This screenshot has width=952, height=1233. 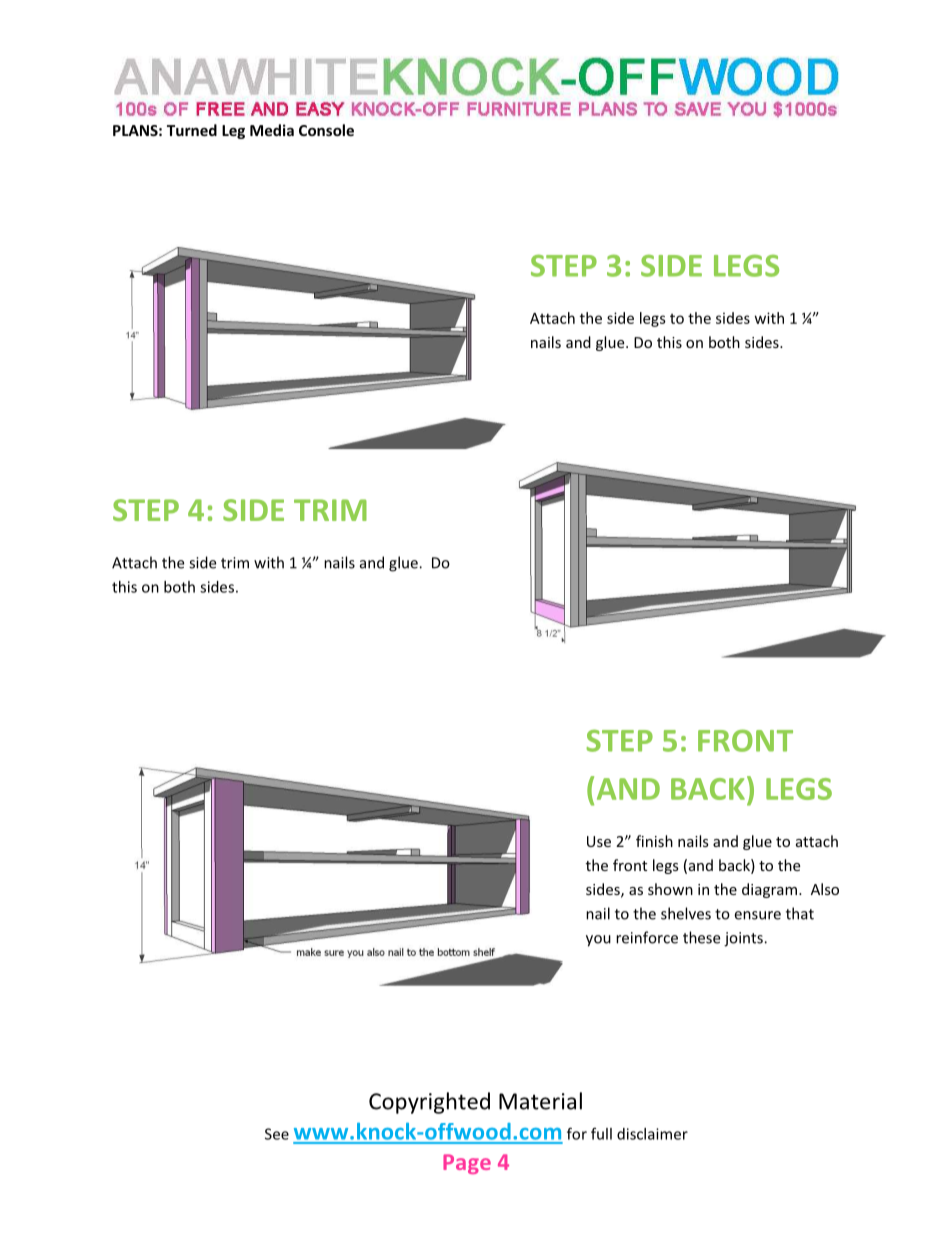 What do you see at coordinates (769, 890) in the screenshot?
I see `diagram` at bounding box center [769, 890].
